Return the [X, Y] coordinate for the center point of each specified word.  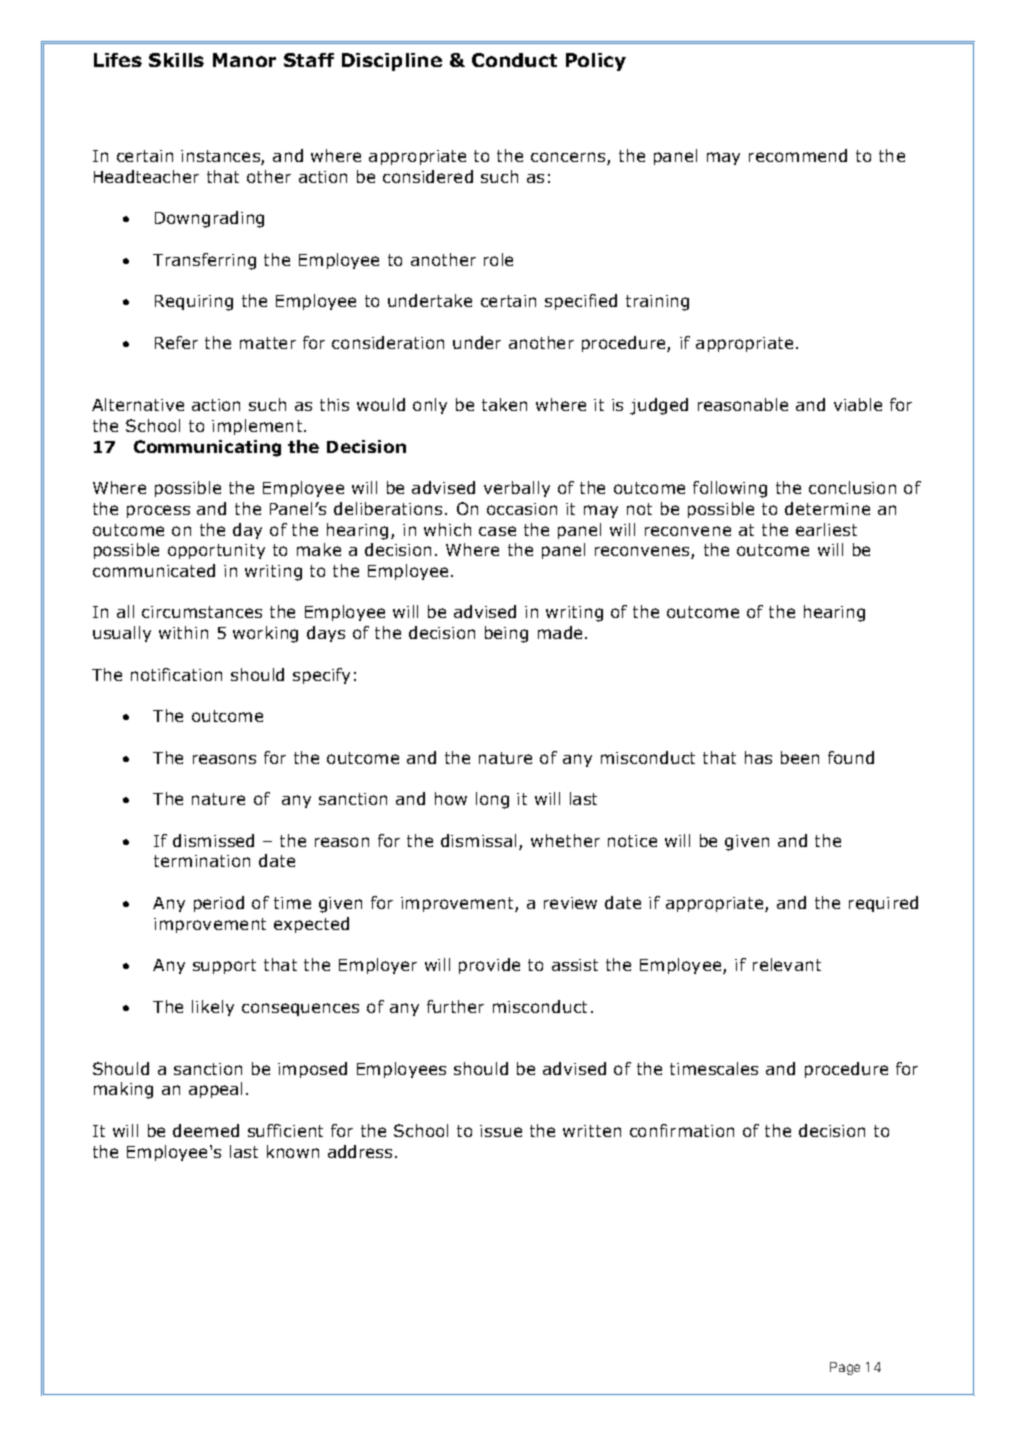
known [293, 1151]
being [506, 634]
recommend [798, 155]
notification [176, 674]
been [800, 757]
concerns [569, 158]
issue [501, 1131]
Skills [176, 60]
